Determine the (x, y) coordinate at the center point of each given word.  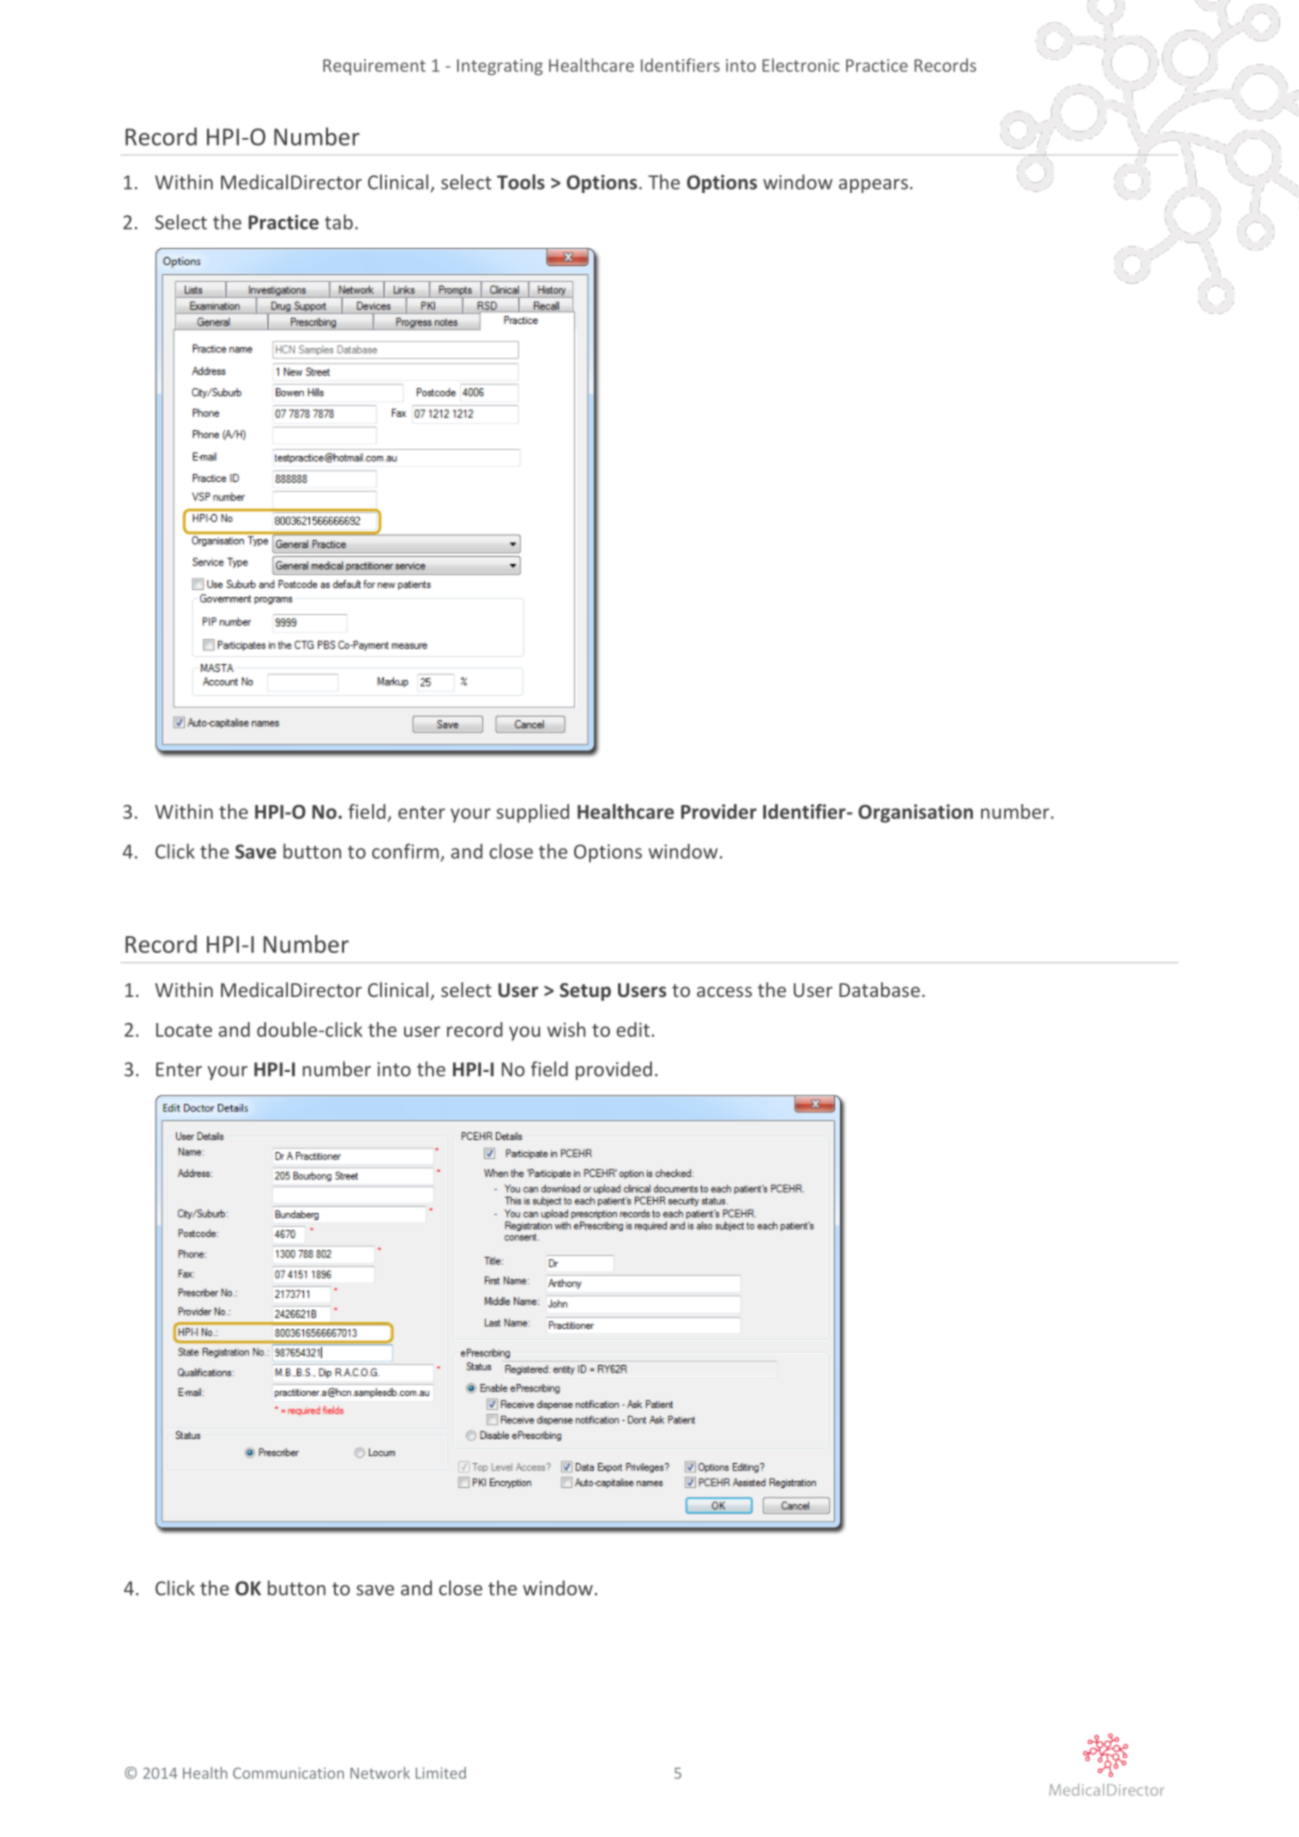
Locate (184, 1030)
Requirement (374, 67)
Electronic (801, 65)
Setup (585, 992)
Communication (288, 1773)
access (724, 991)
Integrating (500, 67)
